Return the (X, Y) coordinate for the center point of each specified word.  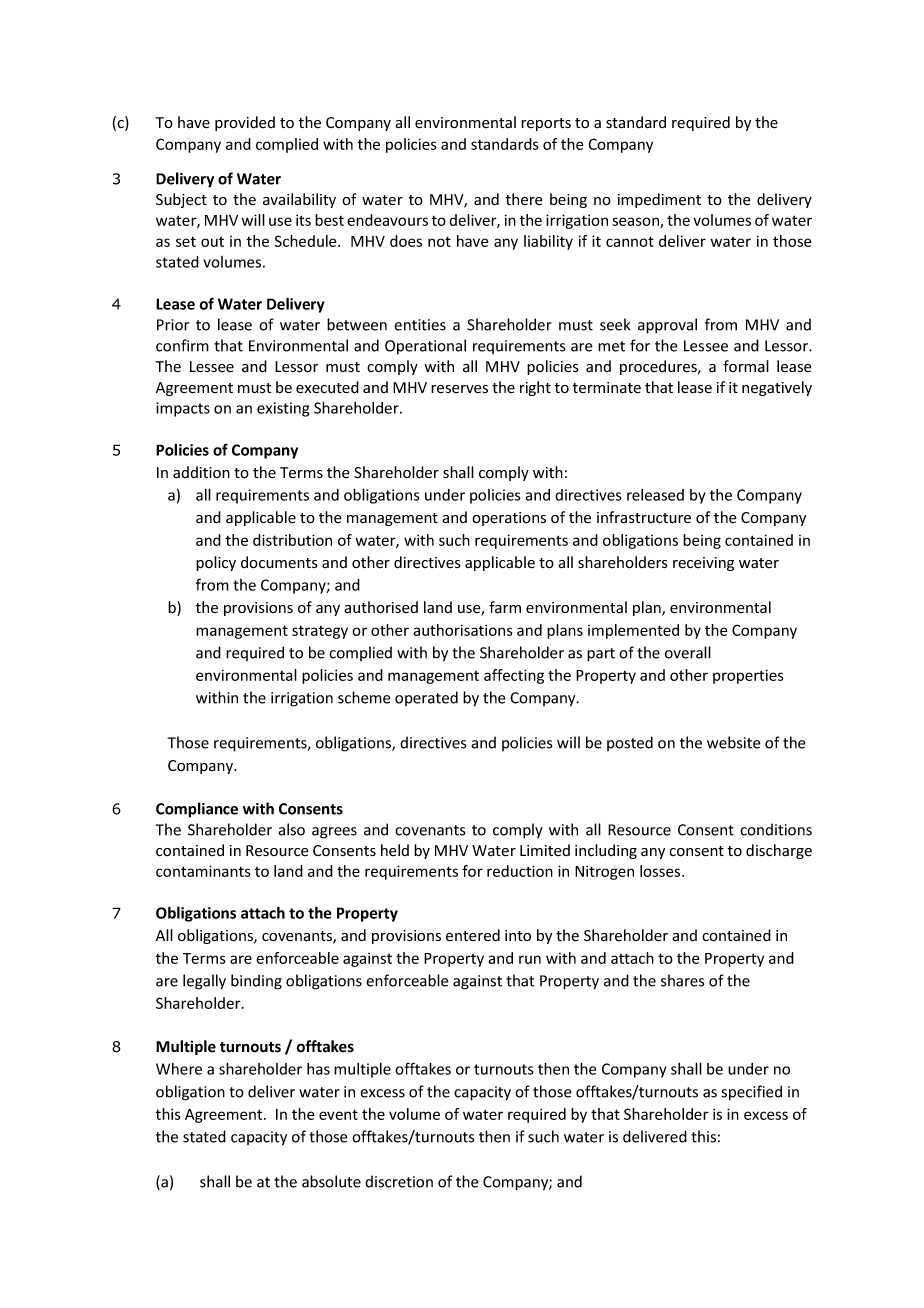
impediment (659, 200)
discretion (399, 1181)
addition (201, 472)
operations (509, 519)
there (524, 199)
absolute (331, 1181)
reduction (520, 871)
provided (245, 123)
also (291, 829)
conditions (776, 829)
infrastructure (644, 517)
